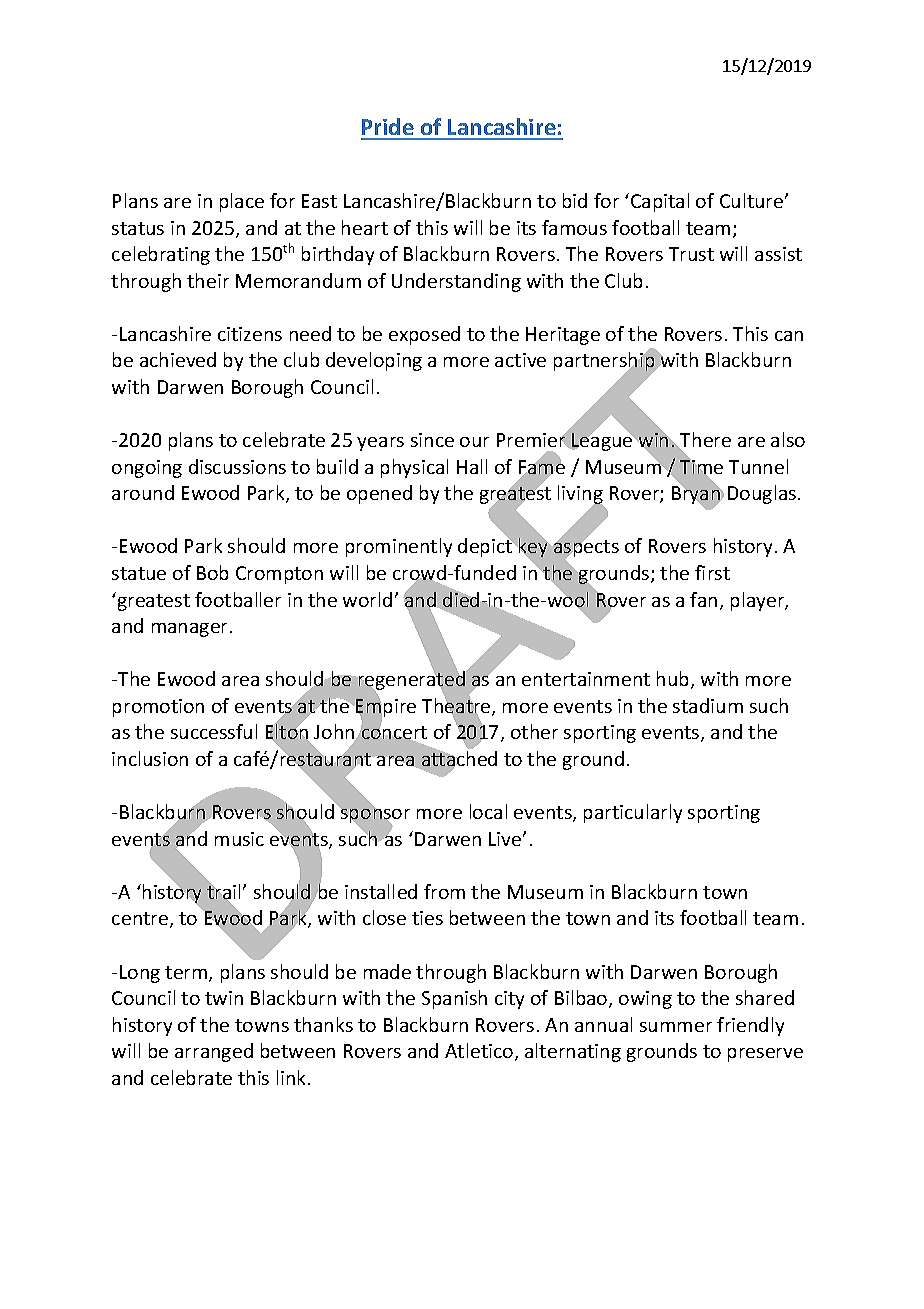  Describe the element at coordinates (456, 282) in the screenshot. I see `Understanding` at that location.
